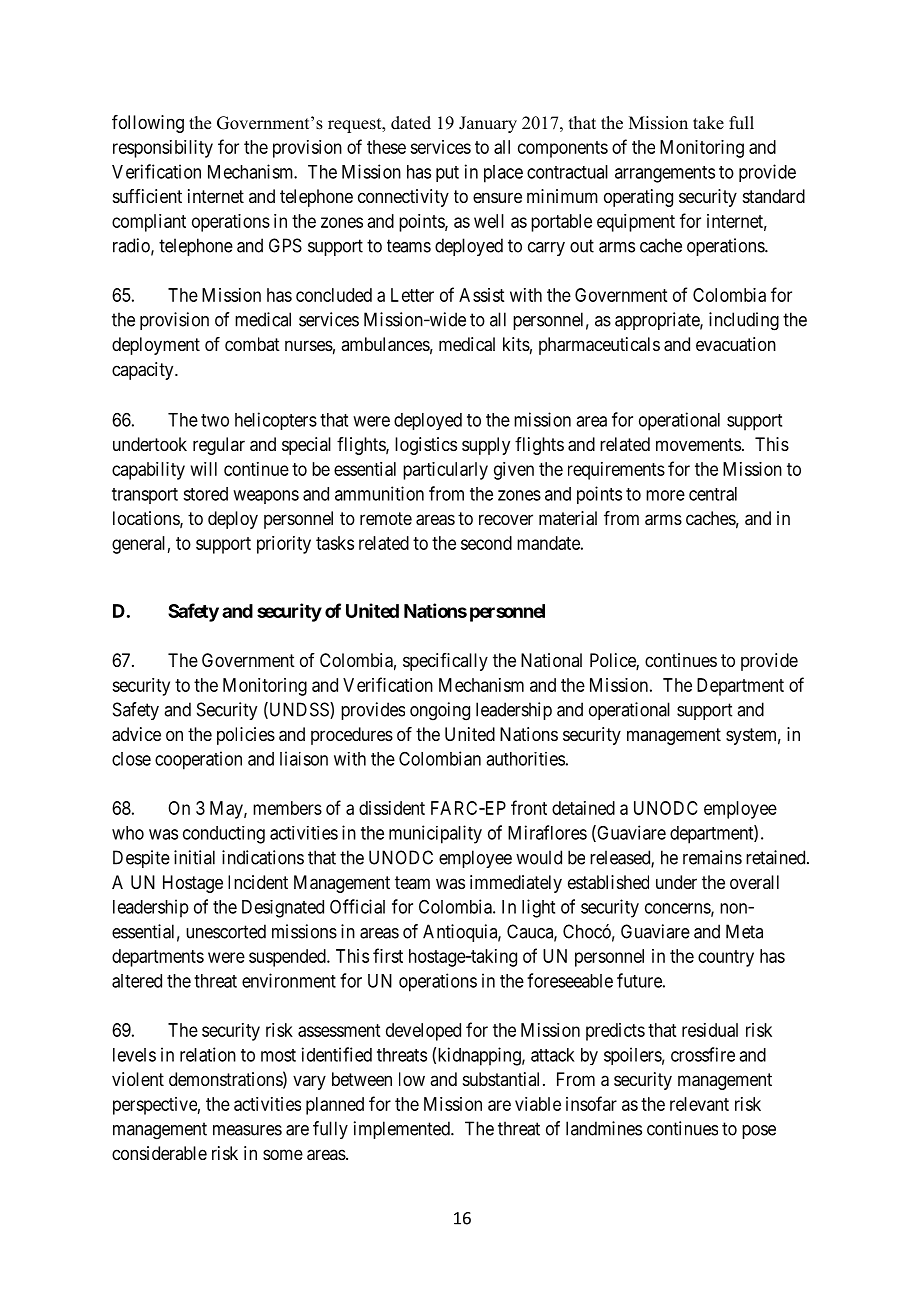 The width and height of the image is (924, 1308). What do you see at coordinates (551, 660) in the image?
I see `National` at bounding box center [551, 660].
